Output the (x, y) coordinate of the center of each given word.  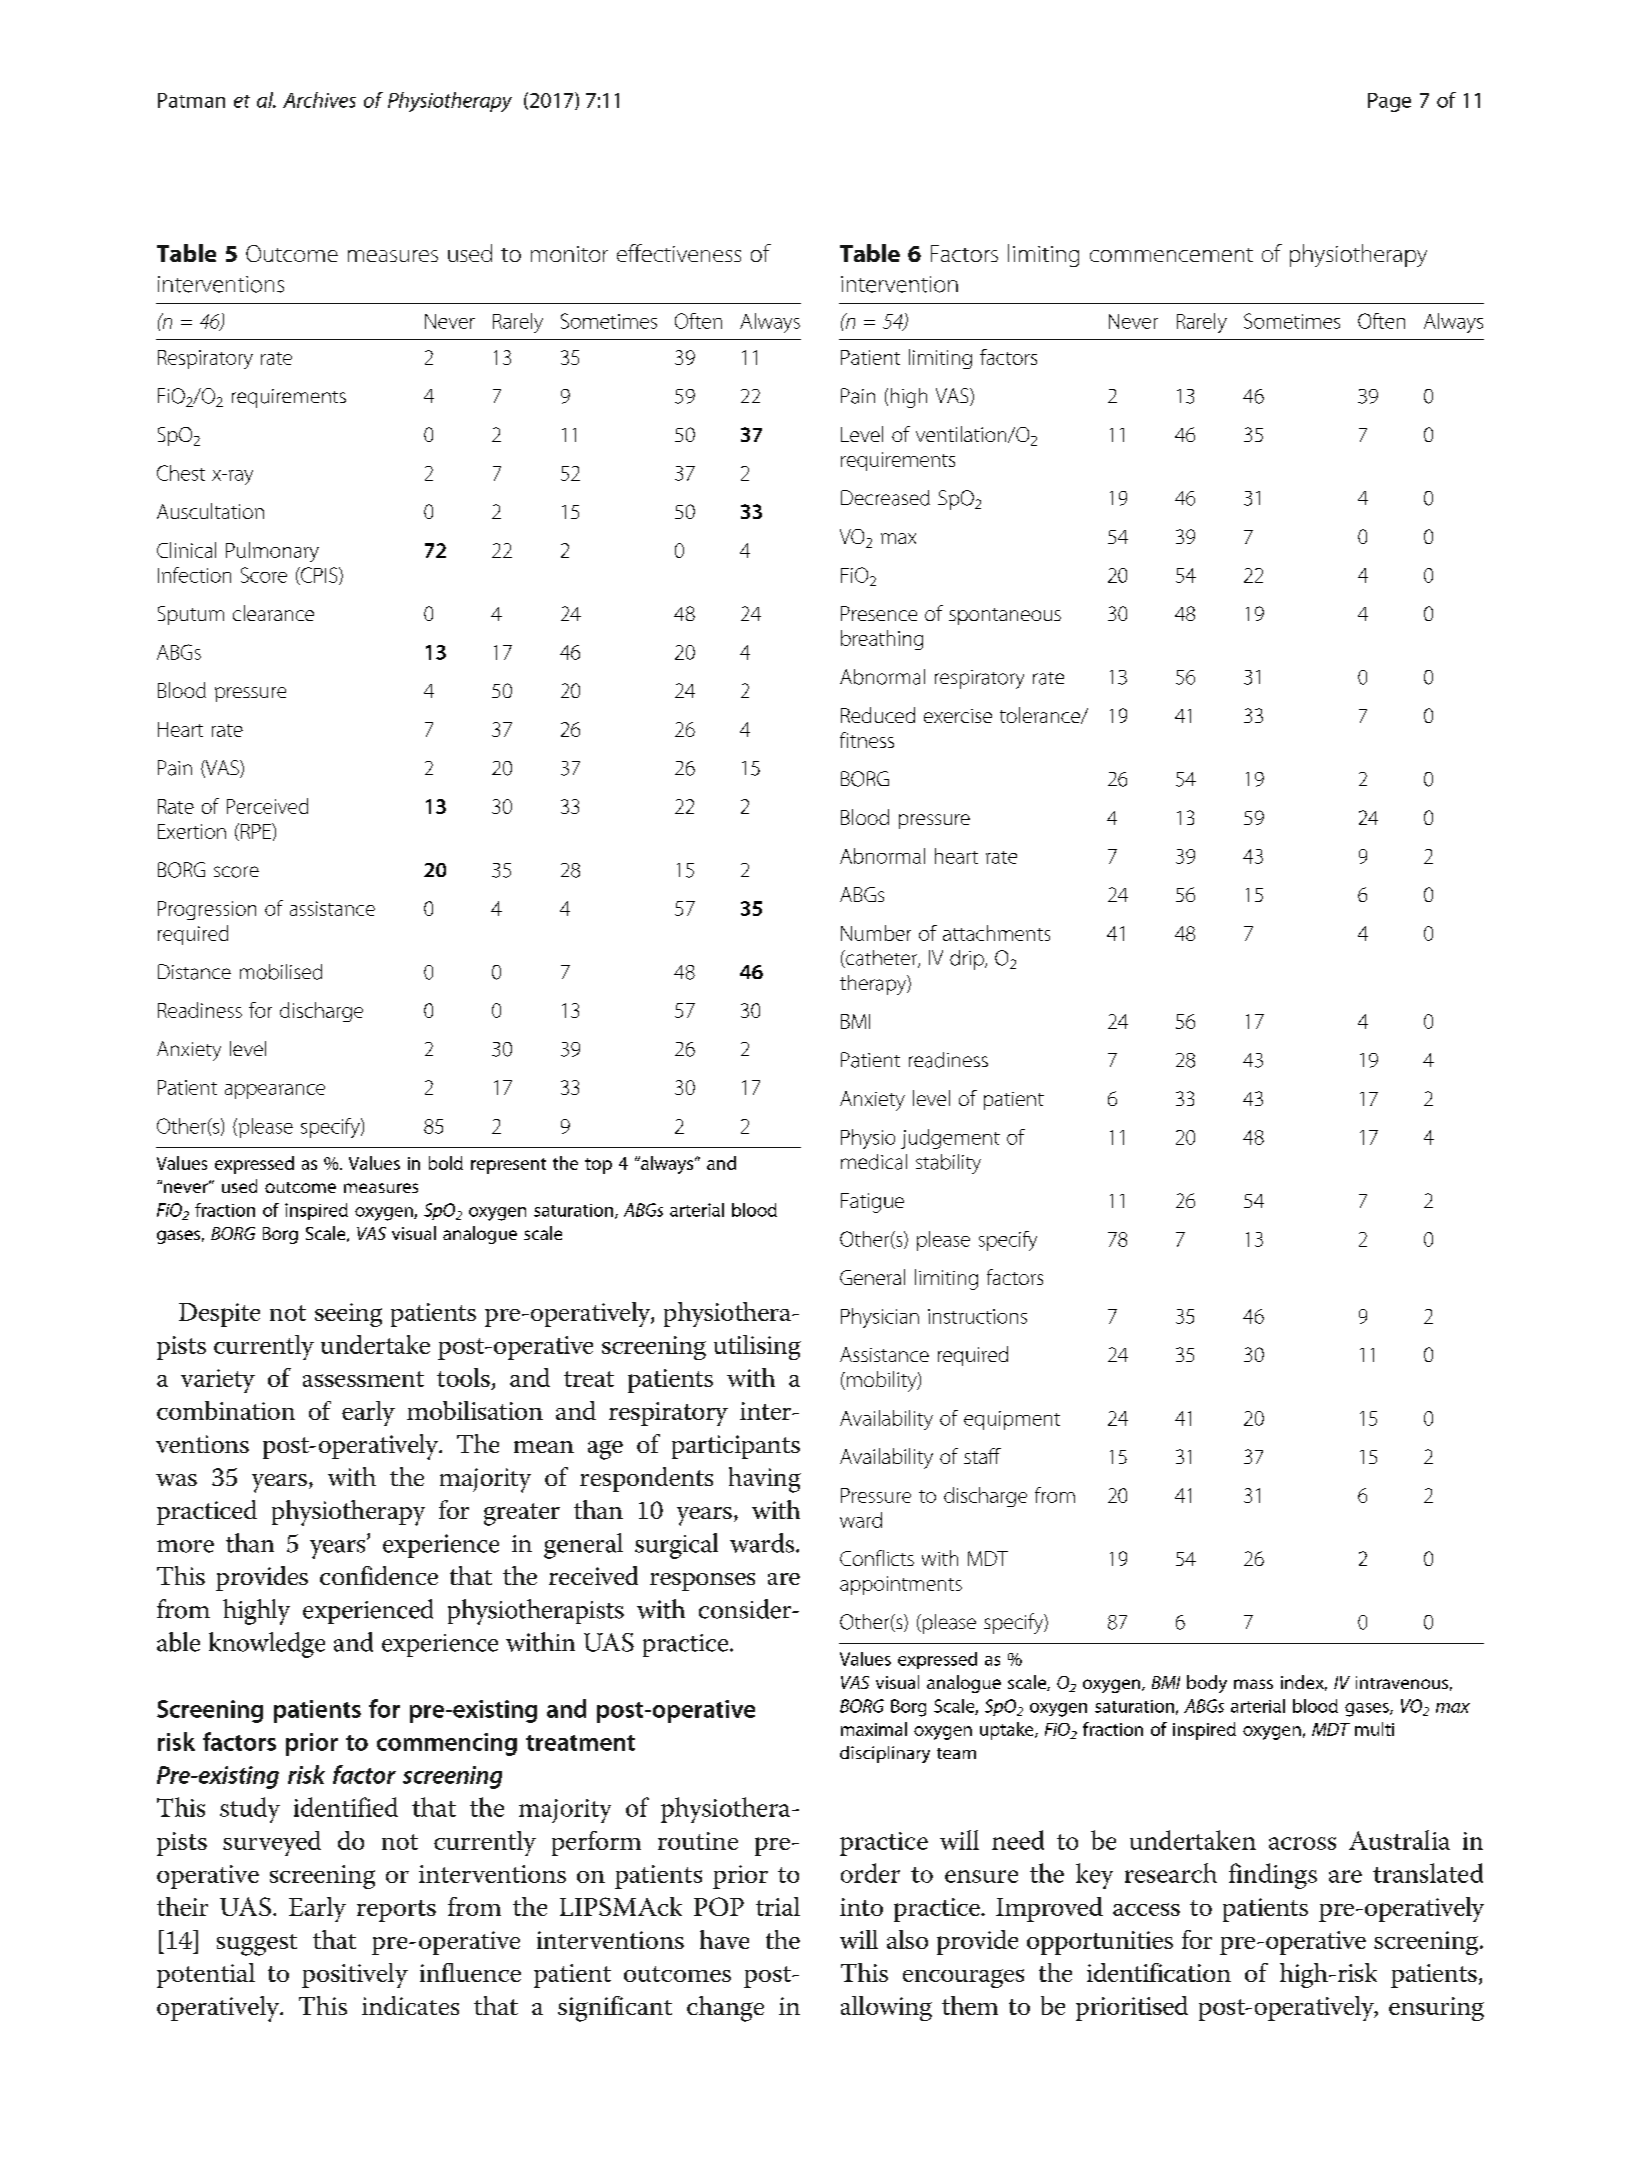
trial (778, 1906)
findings (1273, 1876)
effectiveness (679, 253)
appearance (275, 1091)
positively (355, 1975)
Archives (319, 100)
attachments (996, 933)
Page (1389, 102)
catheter (882, 959)
